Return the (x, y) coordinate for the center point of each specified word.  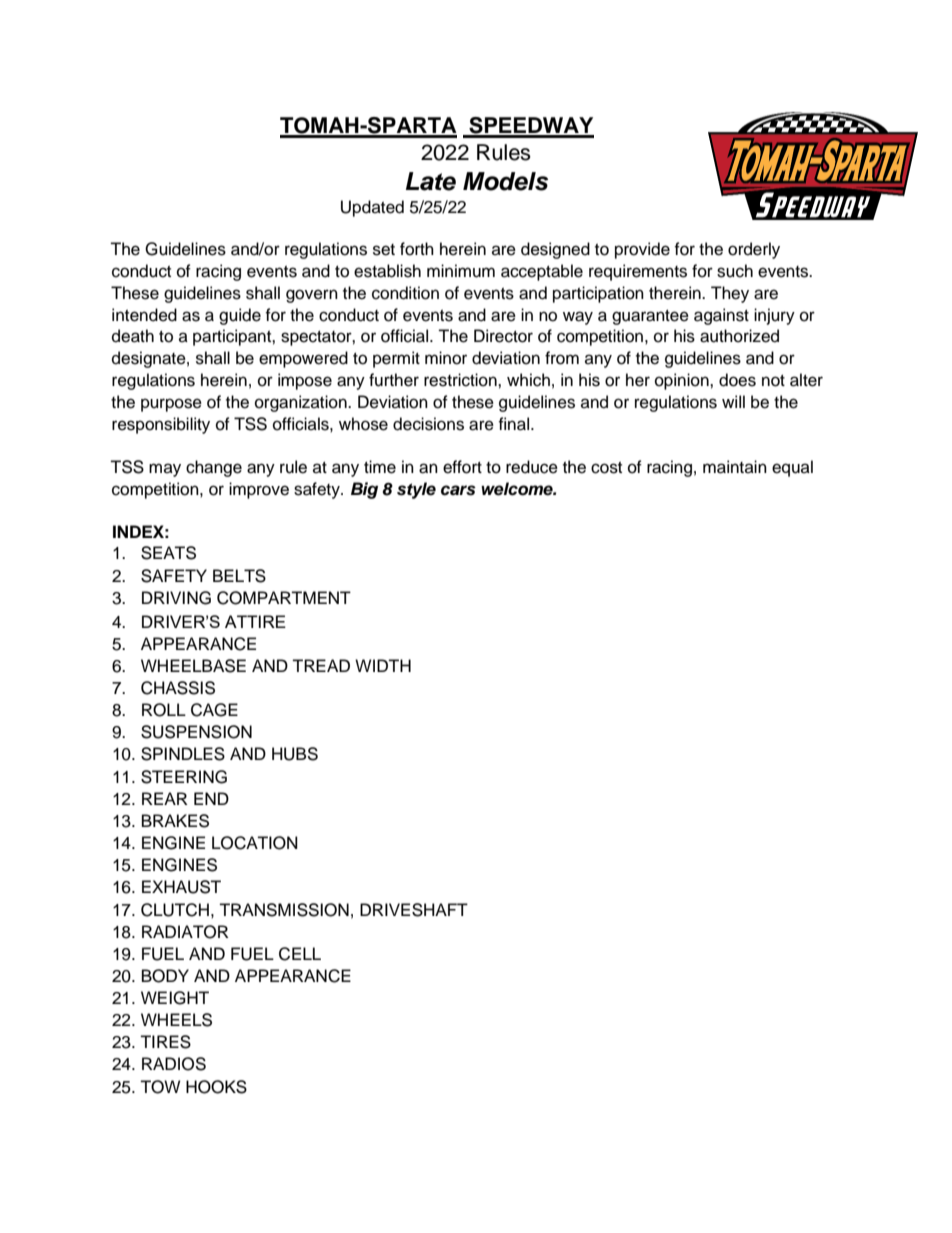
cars (458, 490)
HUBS (295, 754)
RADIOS (174, 1064)
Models (505, 181)
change (214, 468)
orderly (754, 250)
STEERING (184, 777)
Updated (372, 208)
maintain (735, 467)
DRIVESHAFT (414, 910)
